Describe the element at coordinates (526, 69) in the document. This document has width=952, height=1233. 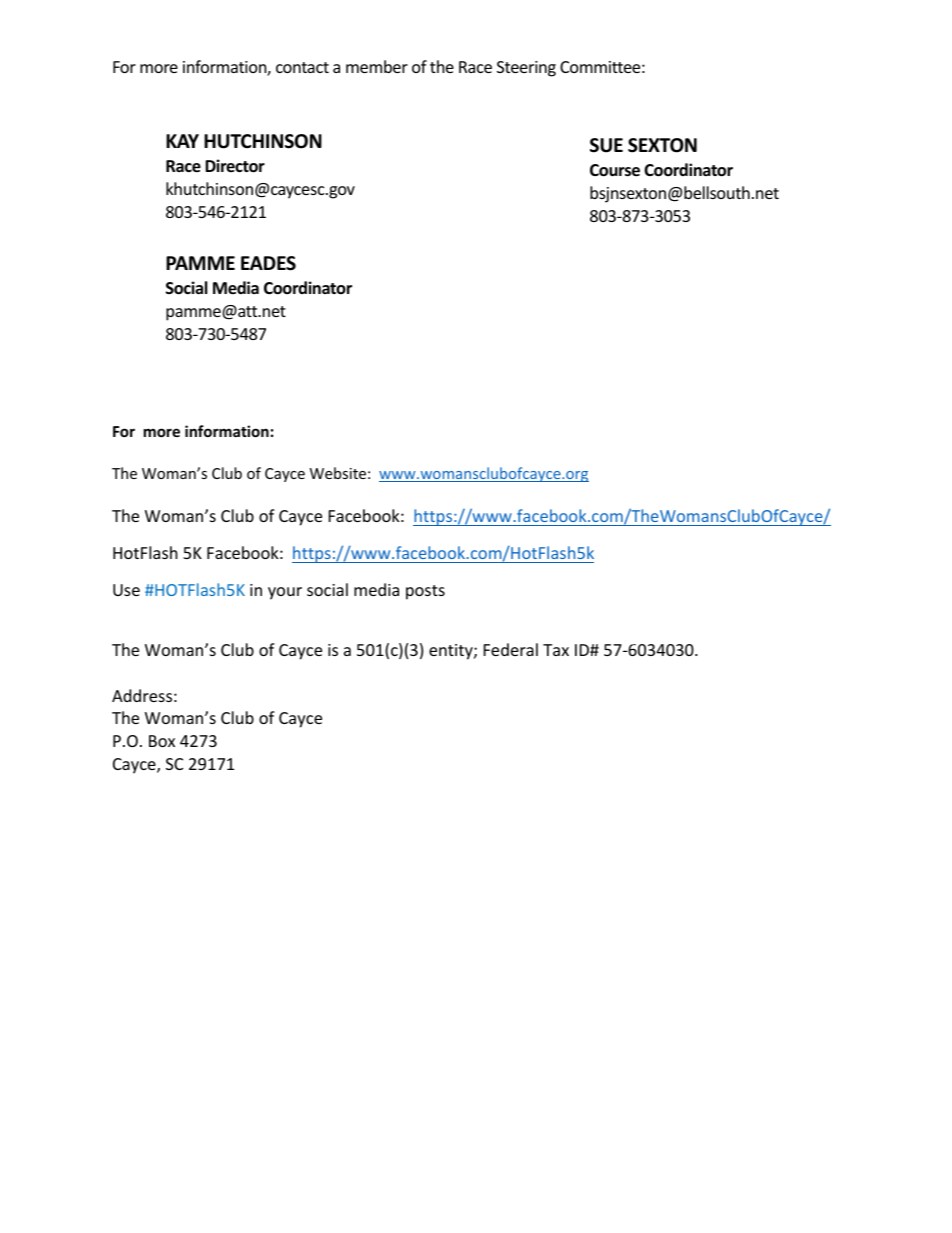
I see `Steering` at that location.
